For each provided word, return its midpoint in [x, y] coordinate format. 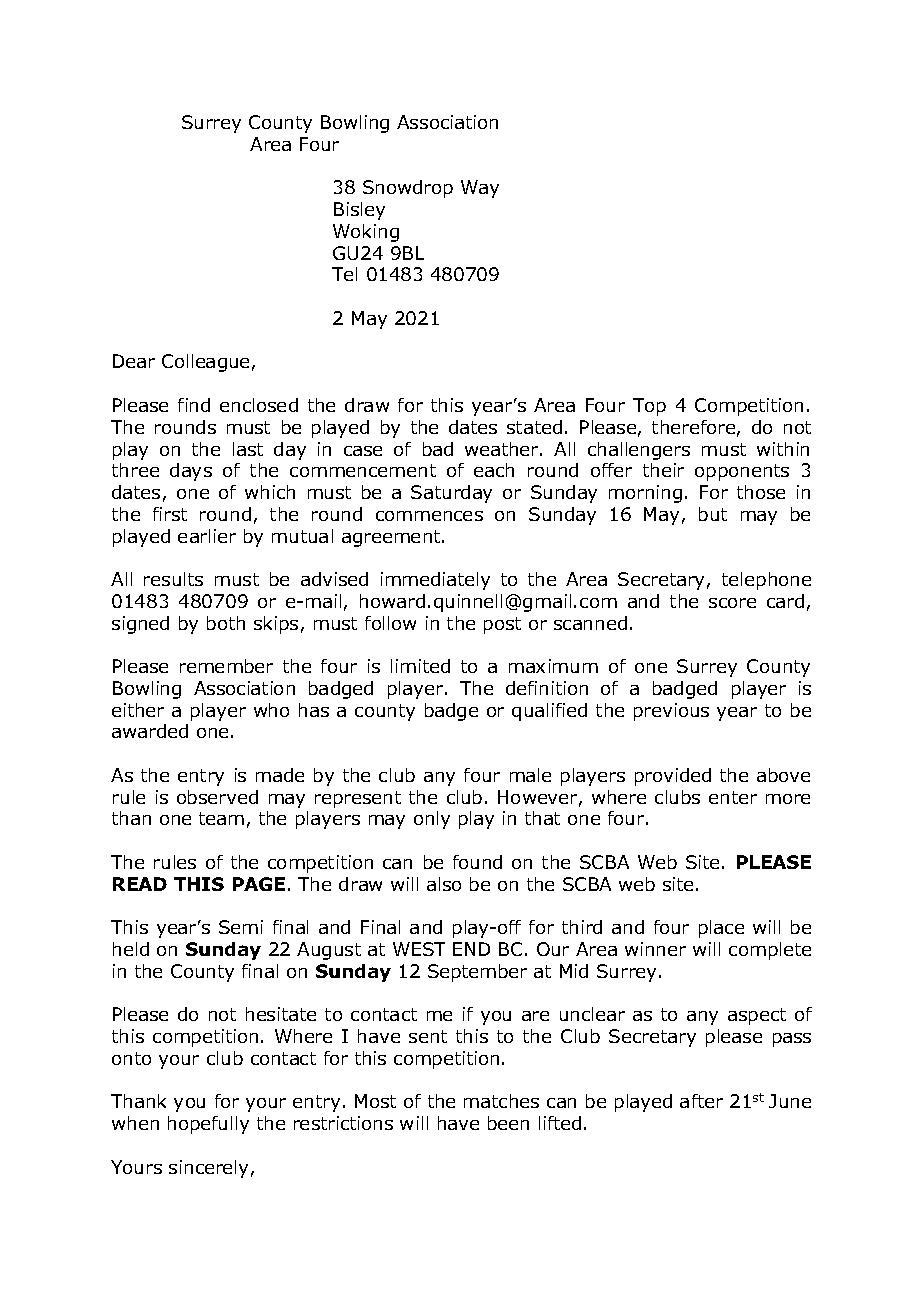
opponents [742, 472]
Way [480, 189]
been [508, 1123]
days [191, 472]
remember [226, 666]
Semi [241, 927]
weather [503, 449]
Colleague [205, 363]
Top [649, 407]
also [444, 884]
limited [420, 666]
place [721, 929]
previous [671, 712]
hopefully [208, 1125]
